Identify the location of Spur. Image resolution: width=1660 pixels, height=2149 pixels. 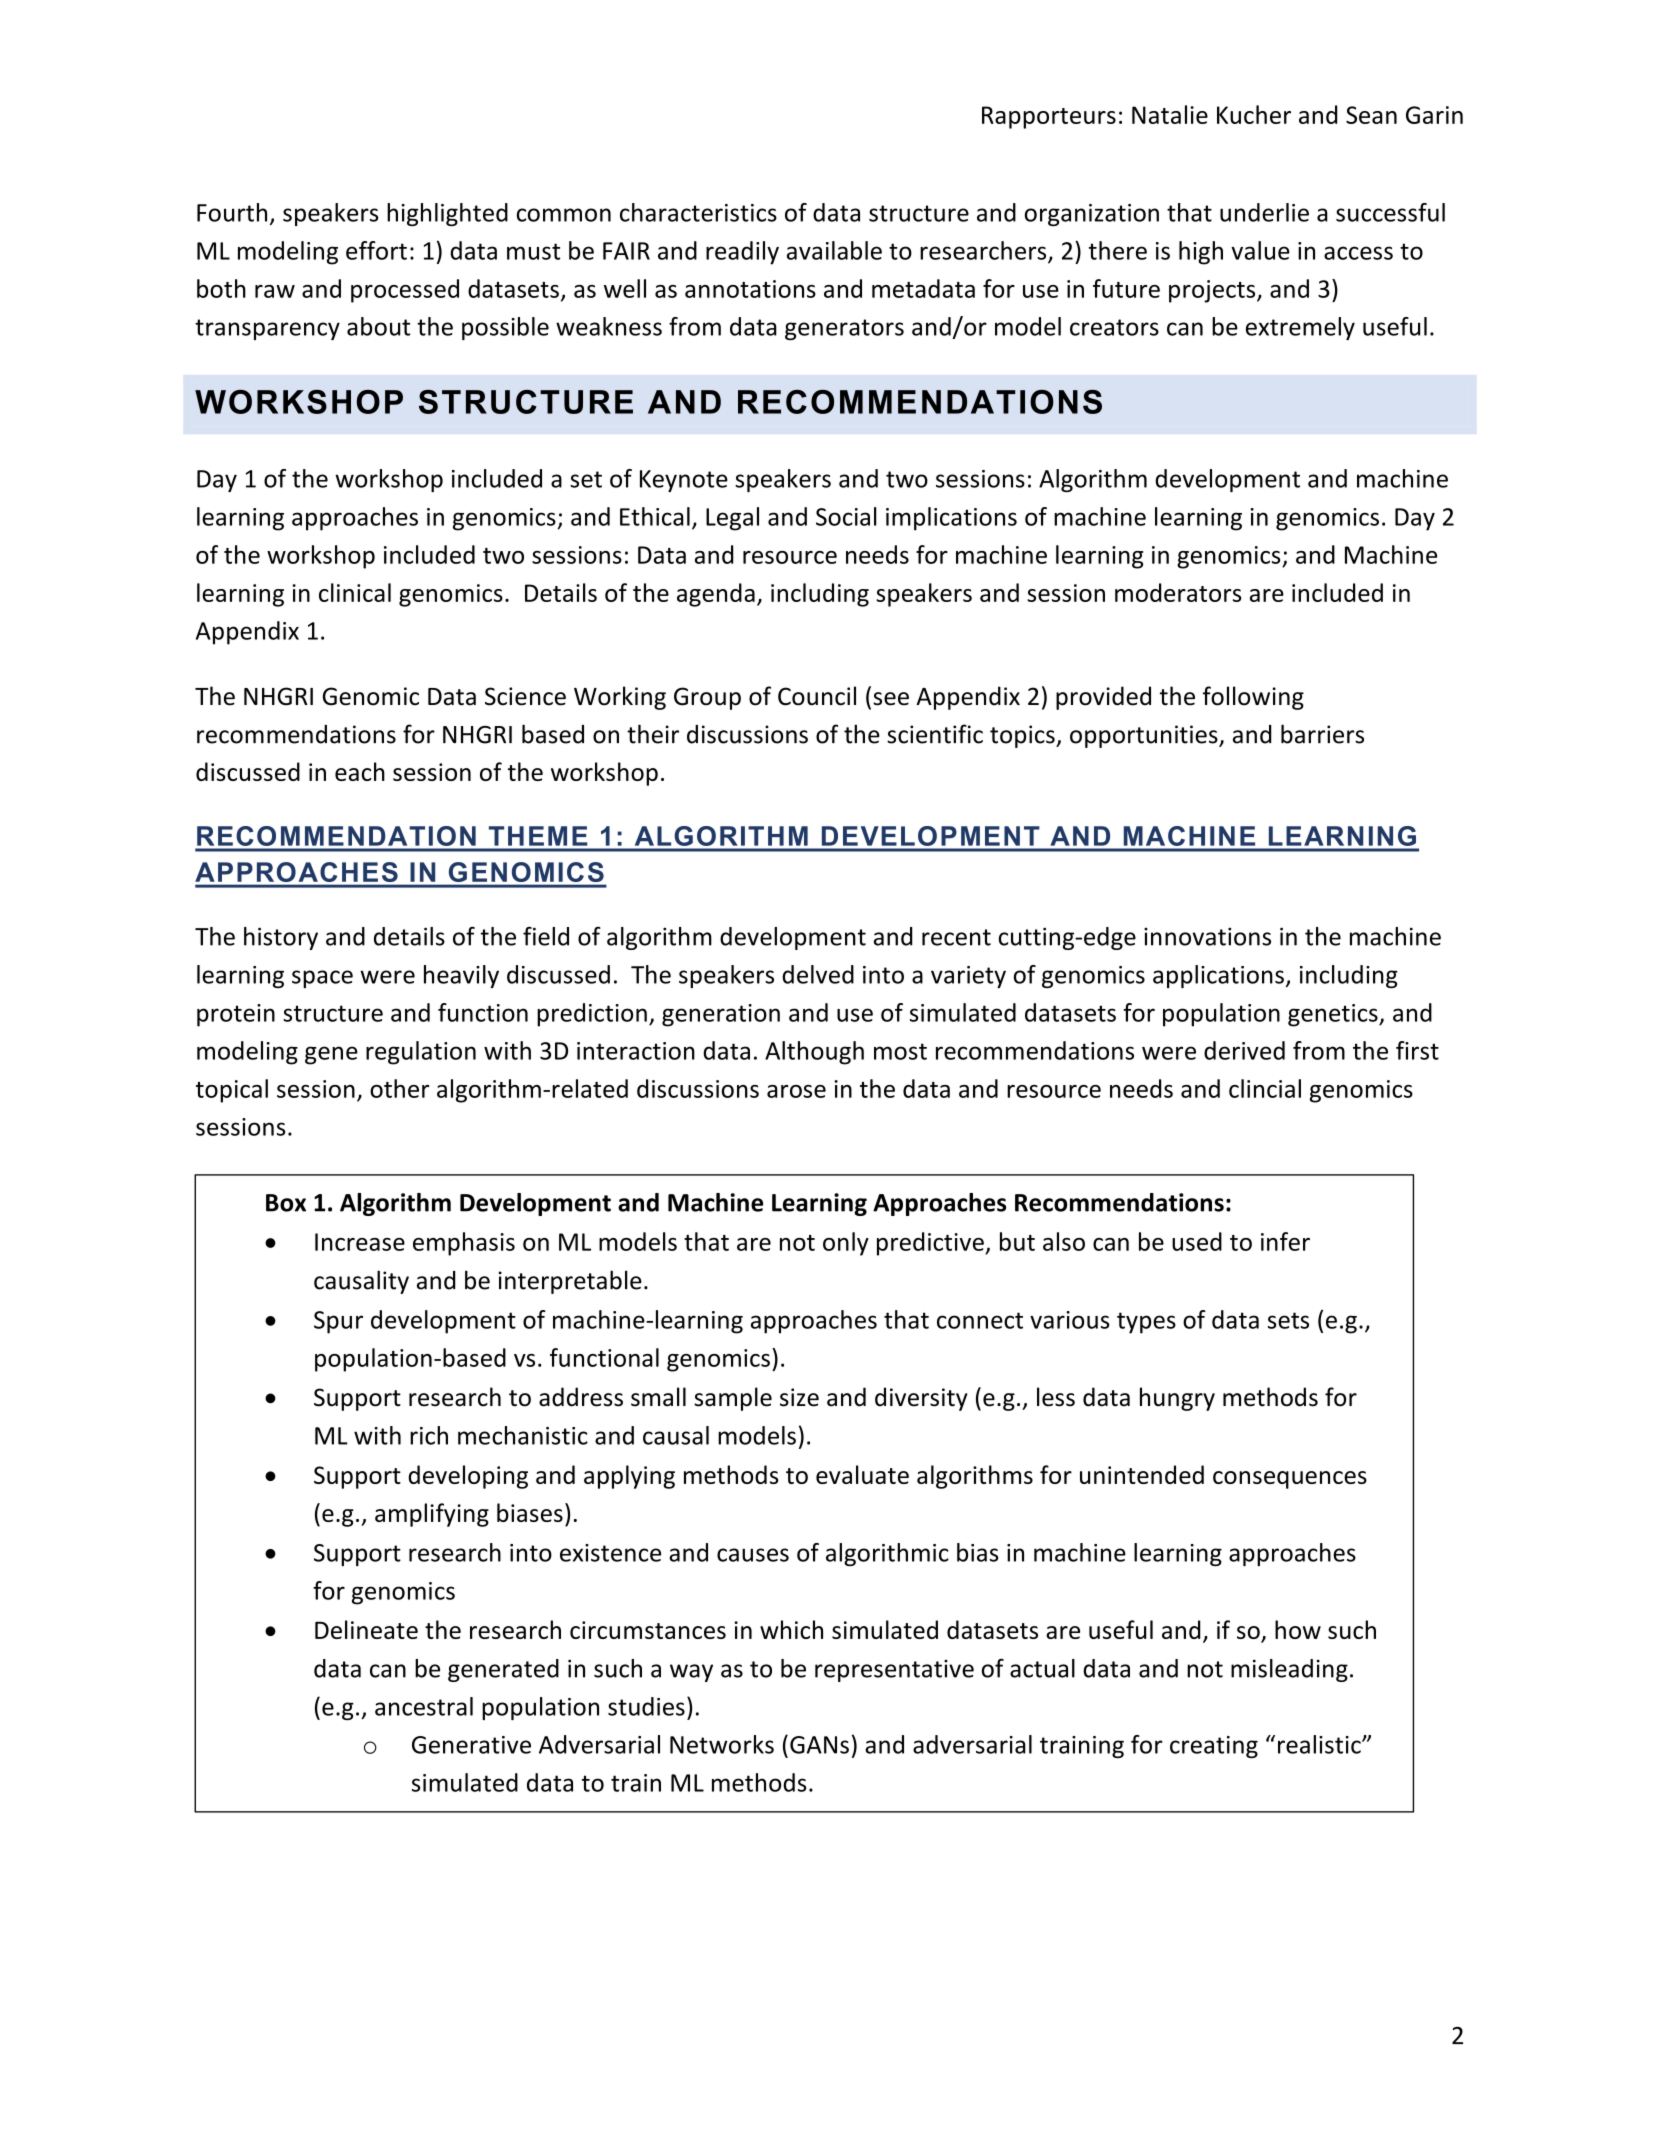
(338, 1322).
